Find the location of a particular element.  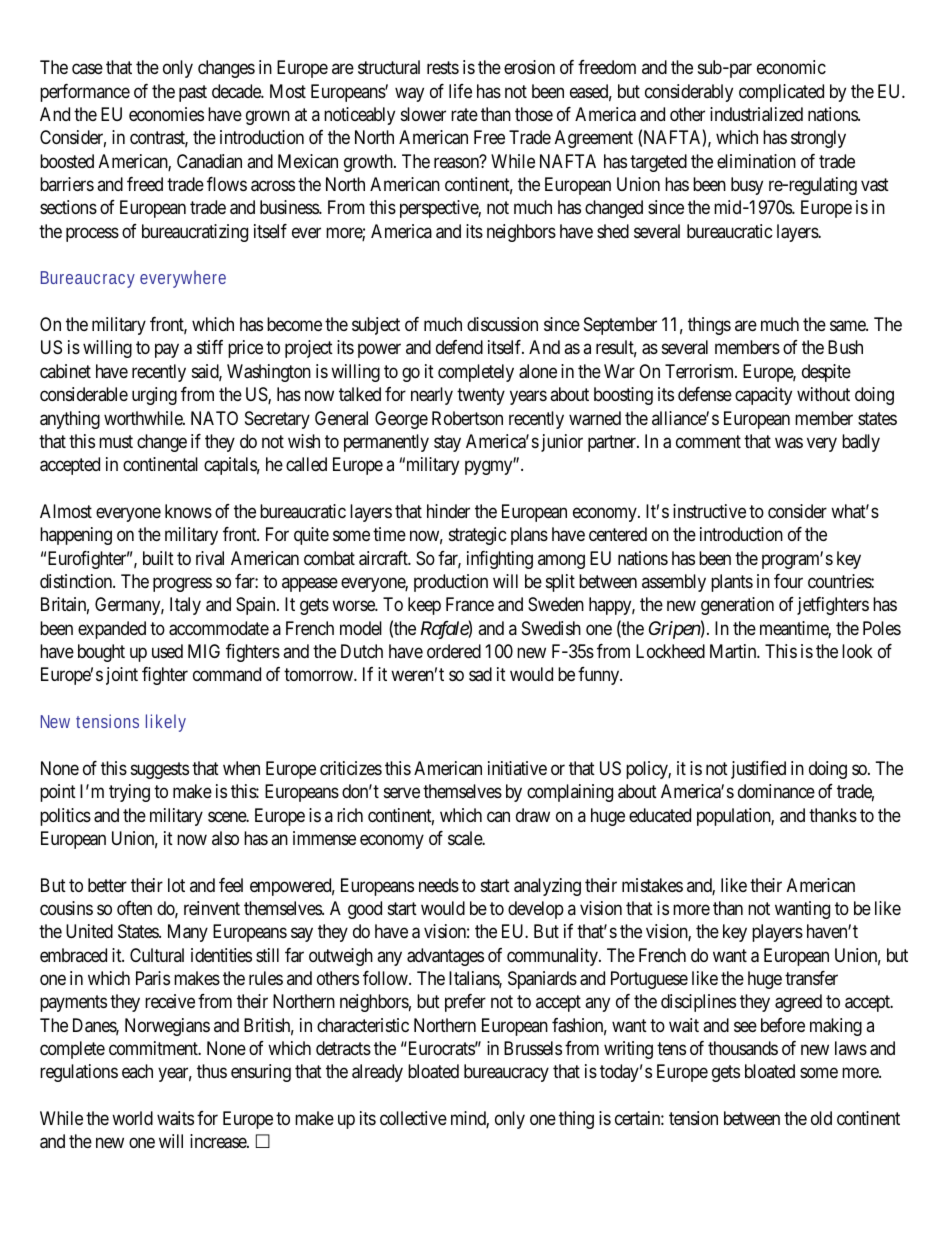

world is located at coordinates (132, 1118).
